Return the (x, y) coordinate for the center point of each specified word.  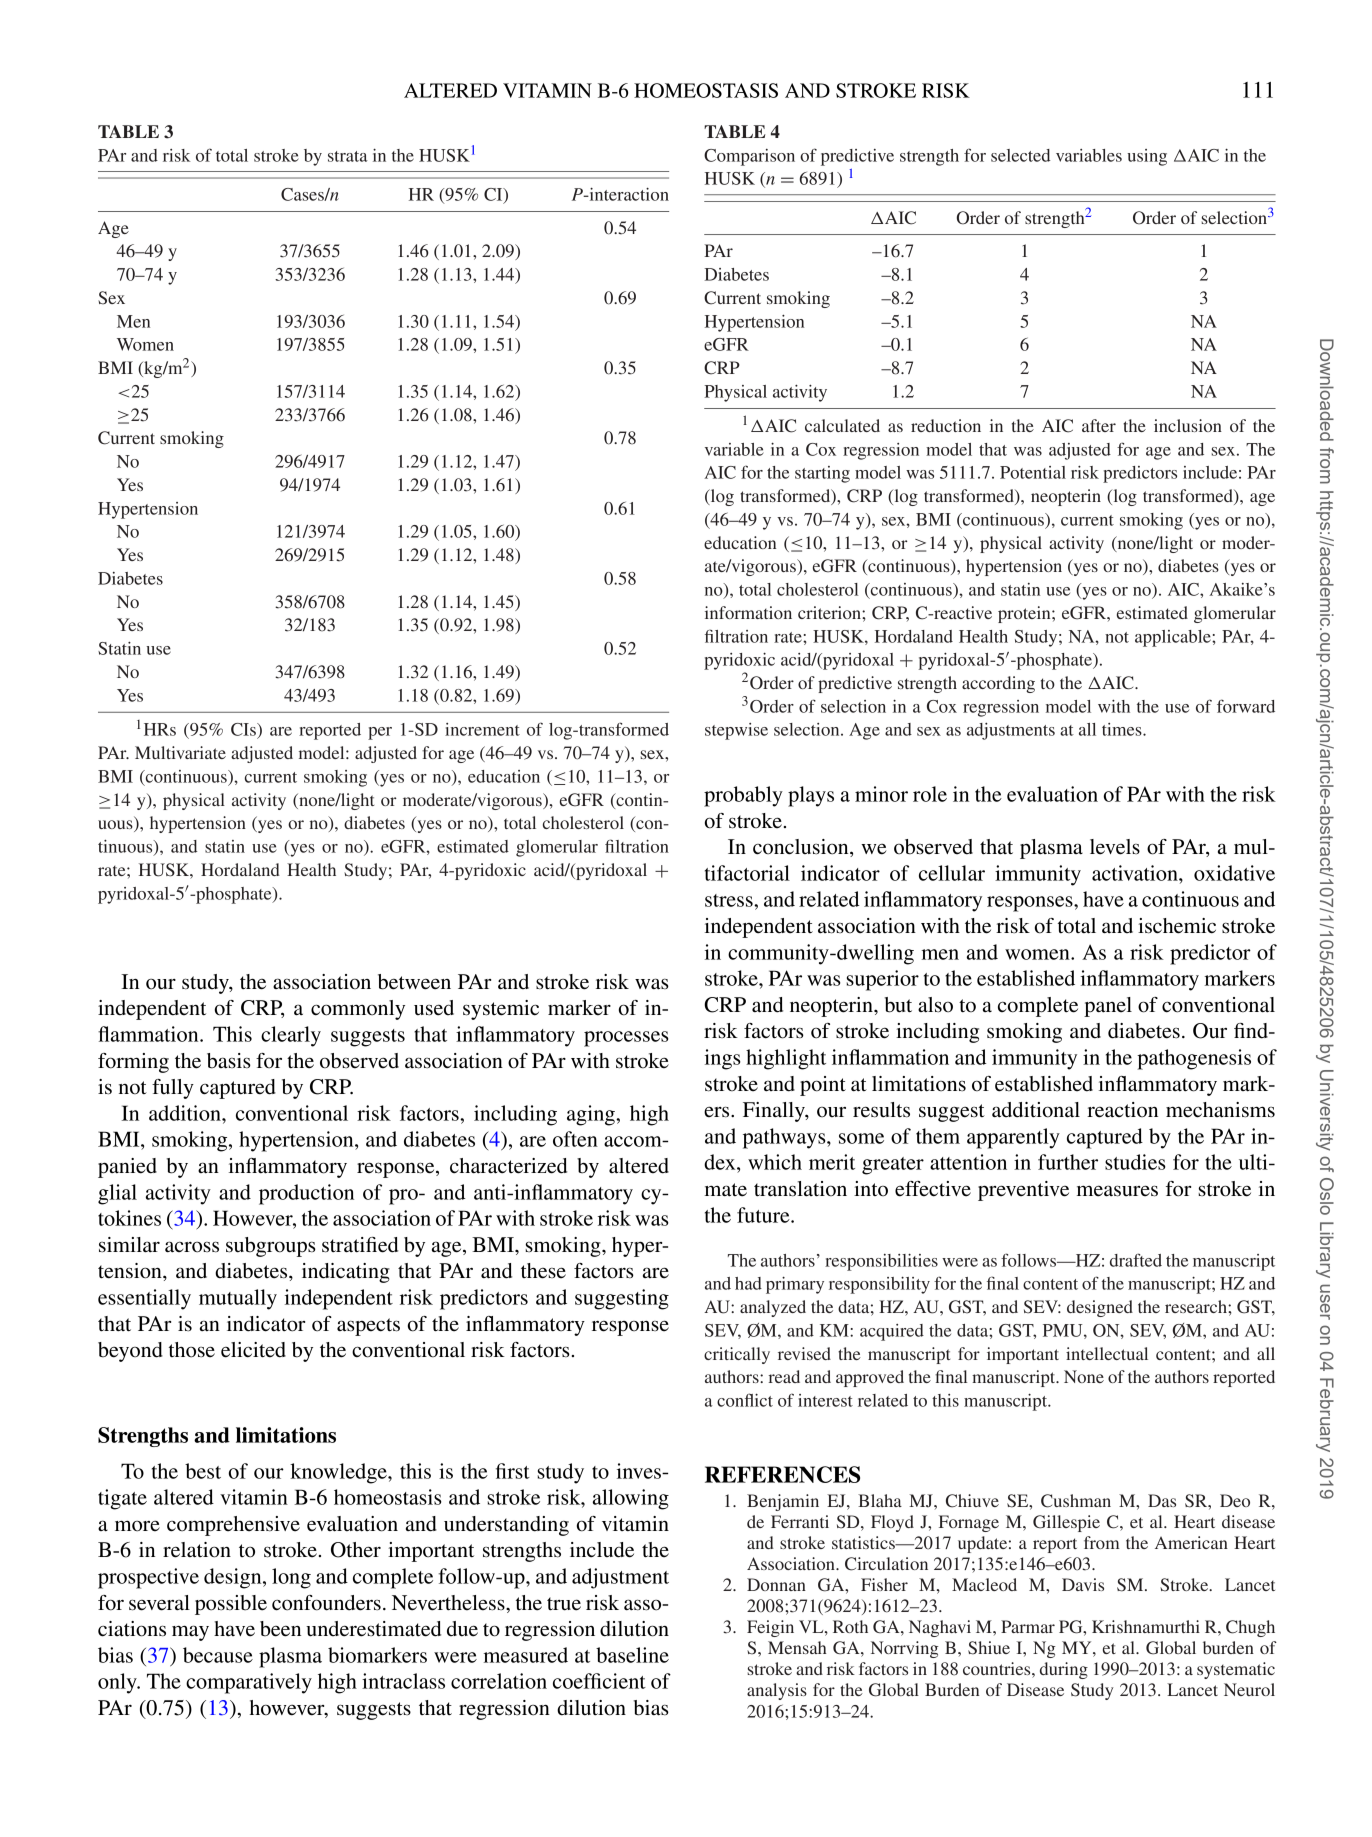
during (1064, 1670)
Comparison (749, 157)
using (1147, 157)
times (1123, 729)
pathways (785, 1138)
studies (1135, 1162)
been (280, 1629)
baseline (632, 1655)
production (306, 1194)
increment (482, 729)
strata (348, 156)
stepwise (736, 731)
